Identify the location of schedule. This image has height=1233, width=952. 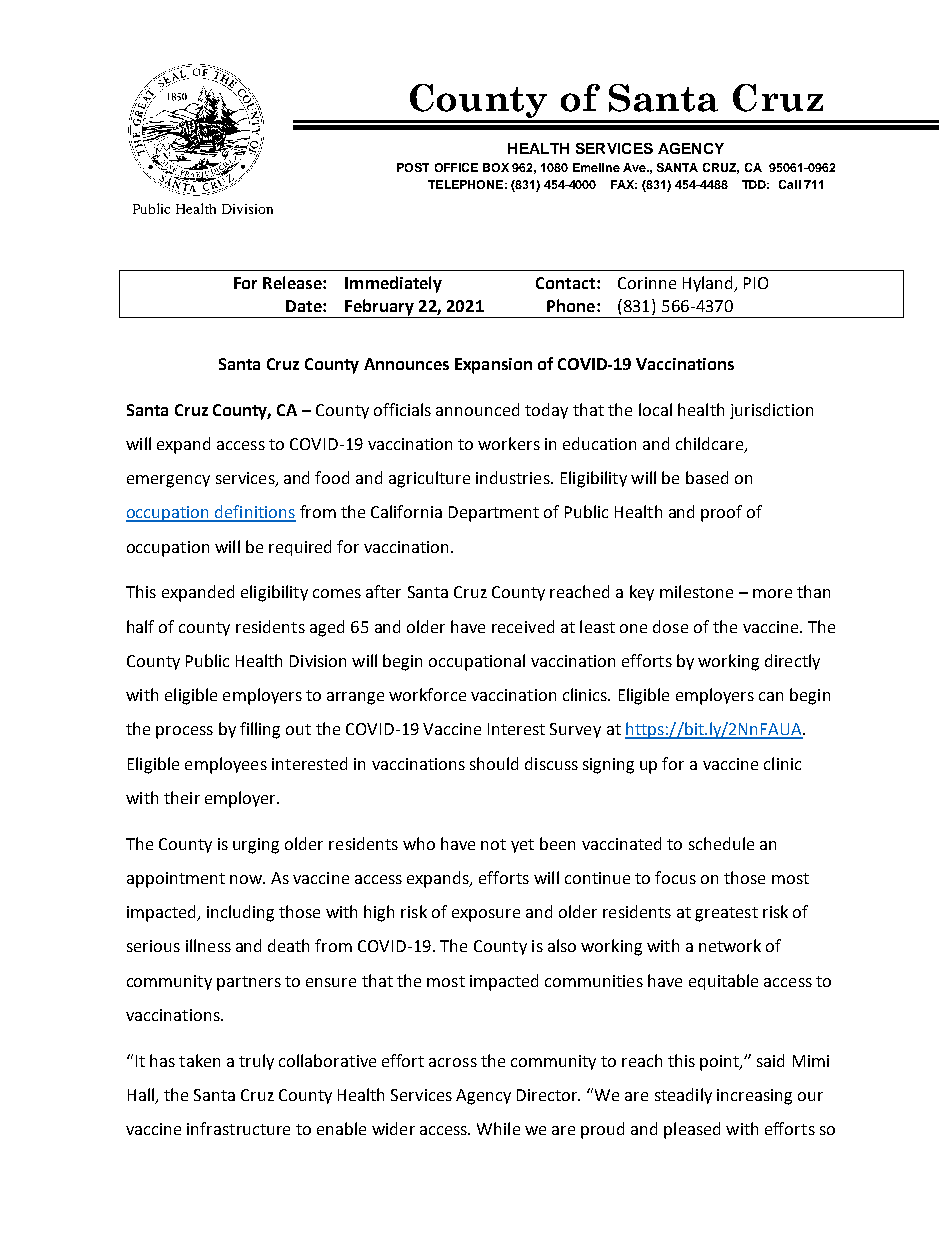
(721, 843).
